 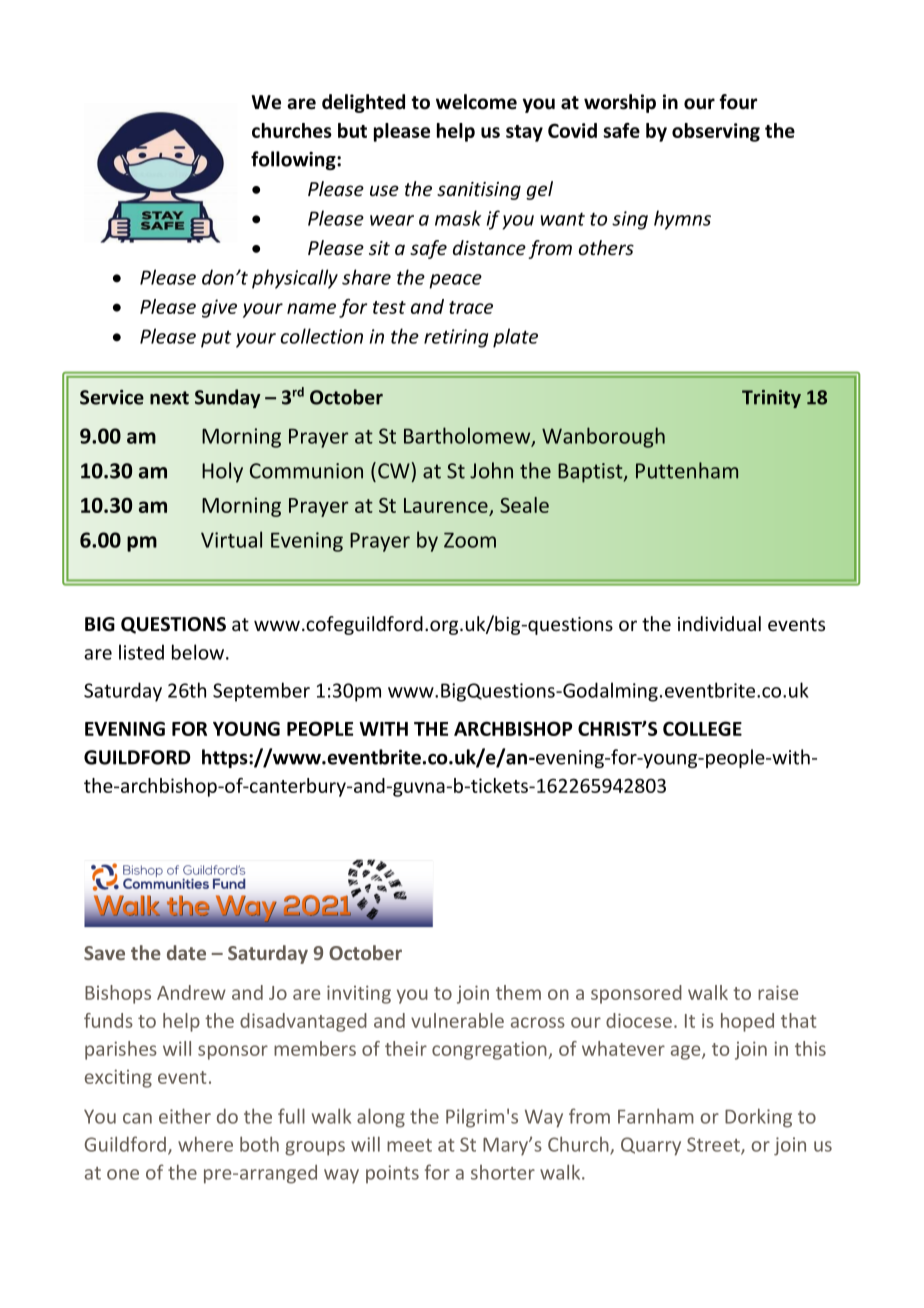 What do you see at coordinates (456, 338) in the screenshot?
I see `retiring` at bounding box center [456, 338].
